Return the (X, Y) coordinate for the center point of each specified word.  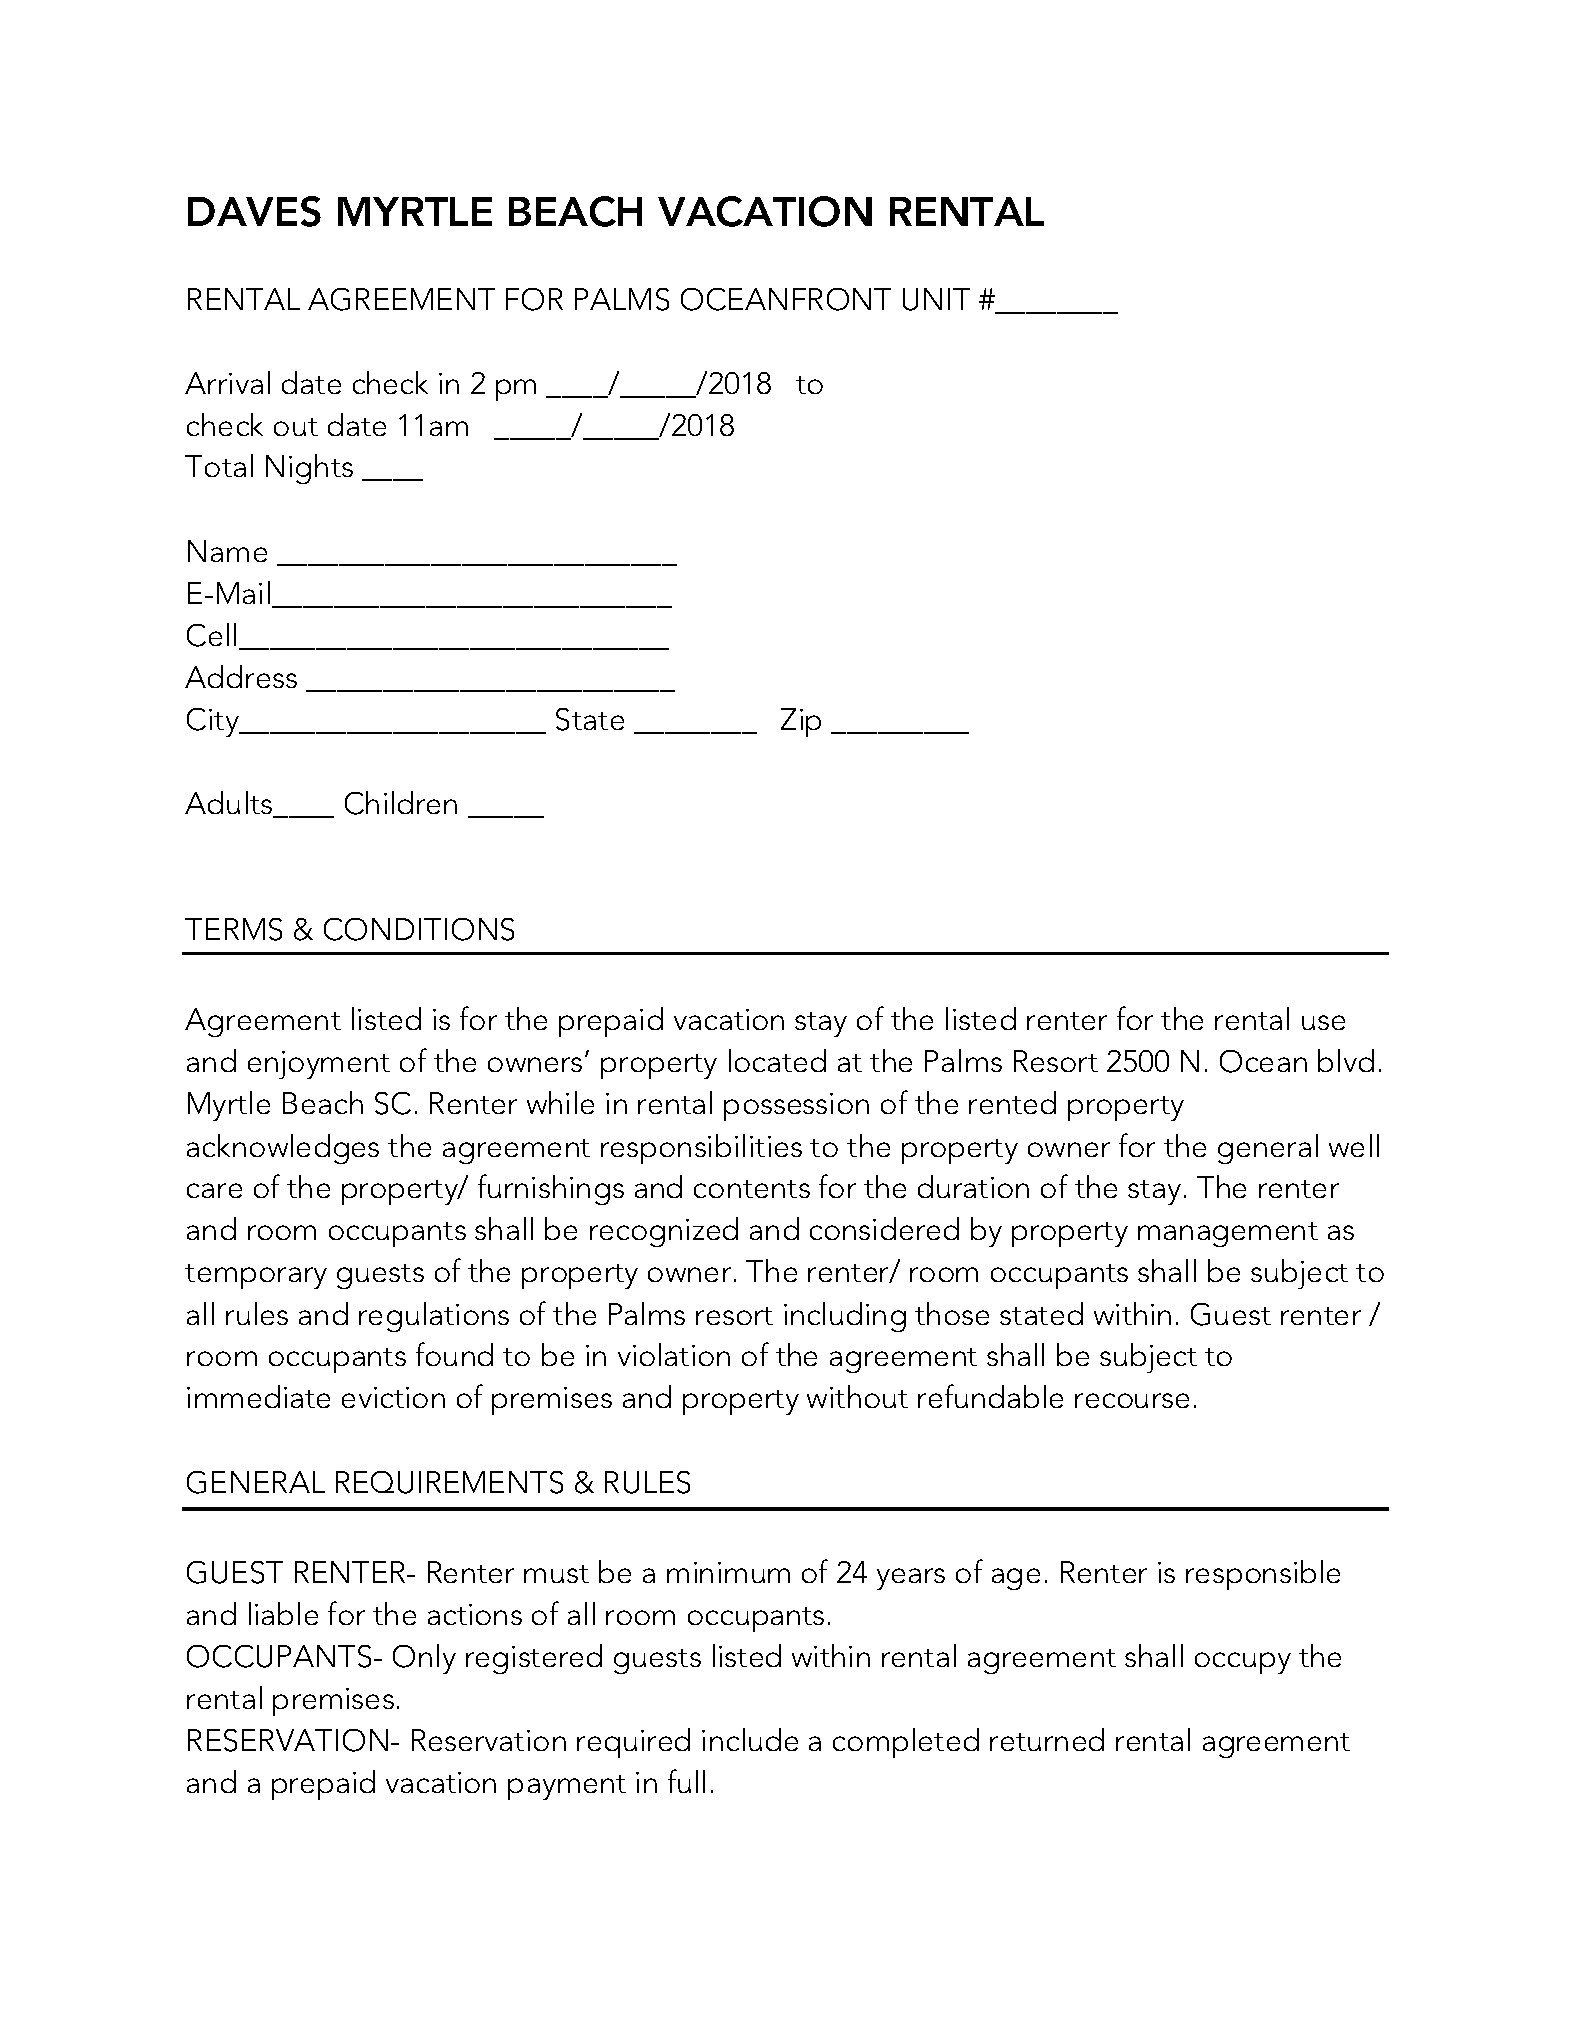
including (845, 1317)
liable (283, 1613)
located (777, 1060)
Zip (801, 722)
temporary (256, 1276)
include (750, 1739)
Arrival (227, 382)
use (1323, 1022)
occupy (1243, 1663)
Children (401, 803)
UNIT (936, 299)
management (1228, 1234)
